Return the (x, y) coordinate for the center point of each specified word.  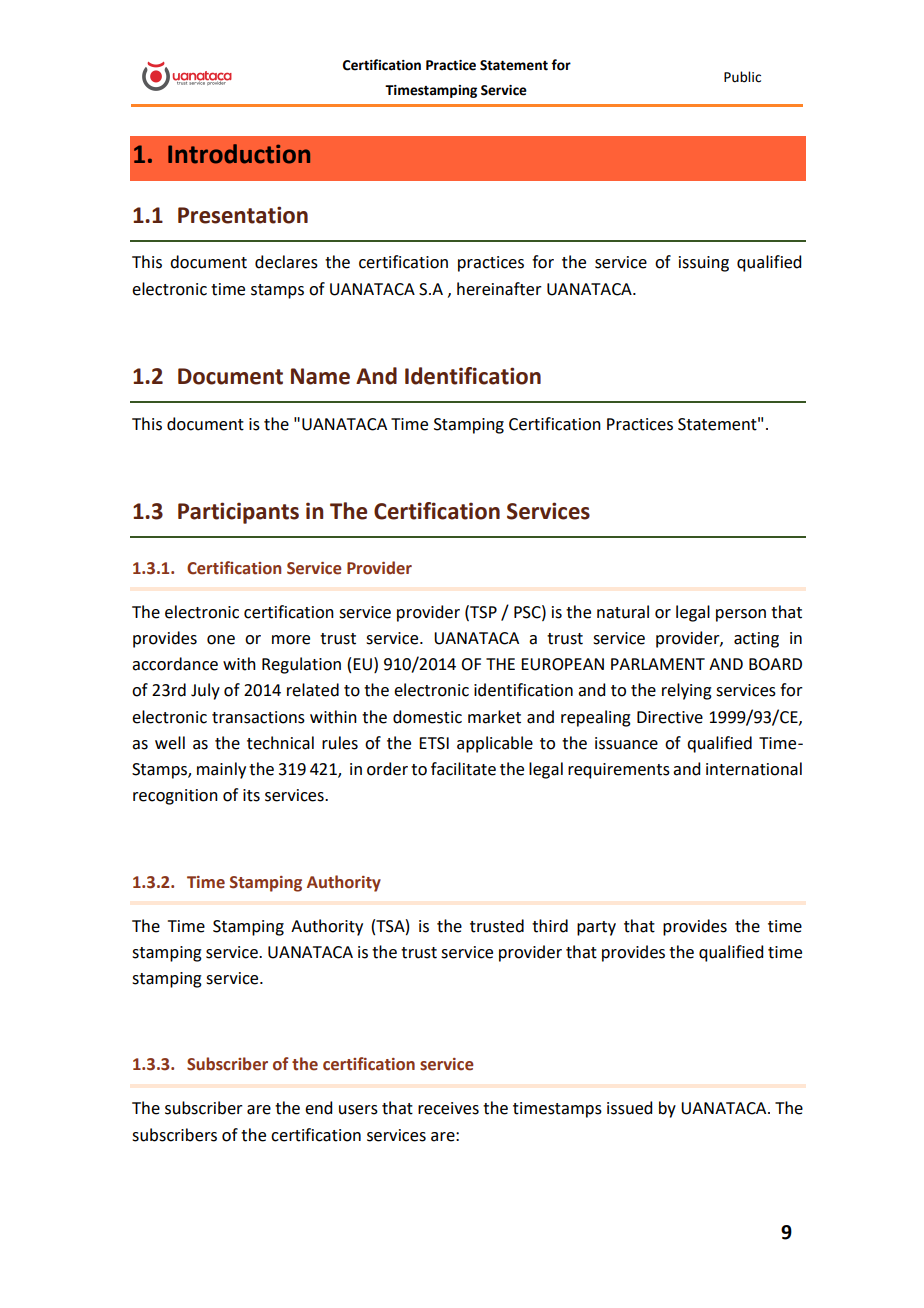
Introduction (239, 154)
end (318, 1108)
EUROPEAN (562, 664)
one (221, 640)
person (741, 615)
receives (448, 1108)
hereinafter (499, 289)
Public (742, 77)
